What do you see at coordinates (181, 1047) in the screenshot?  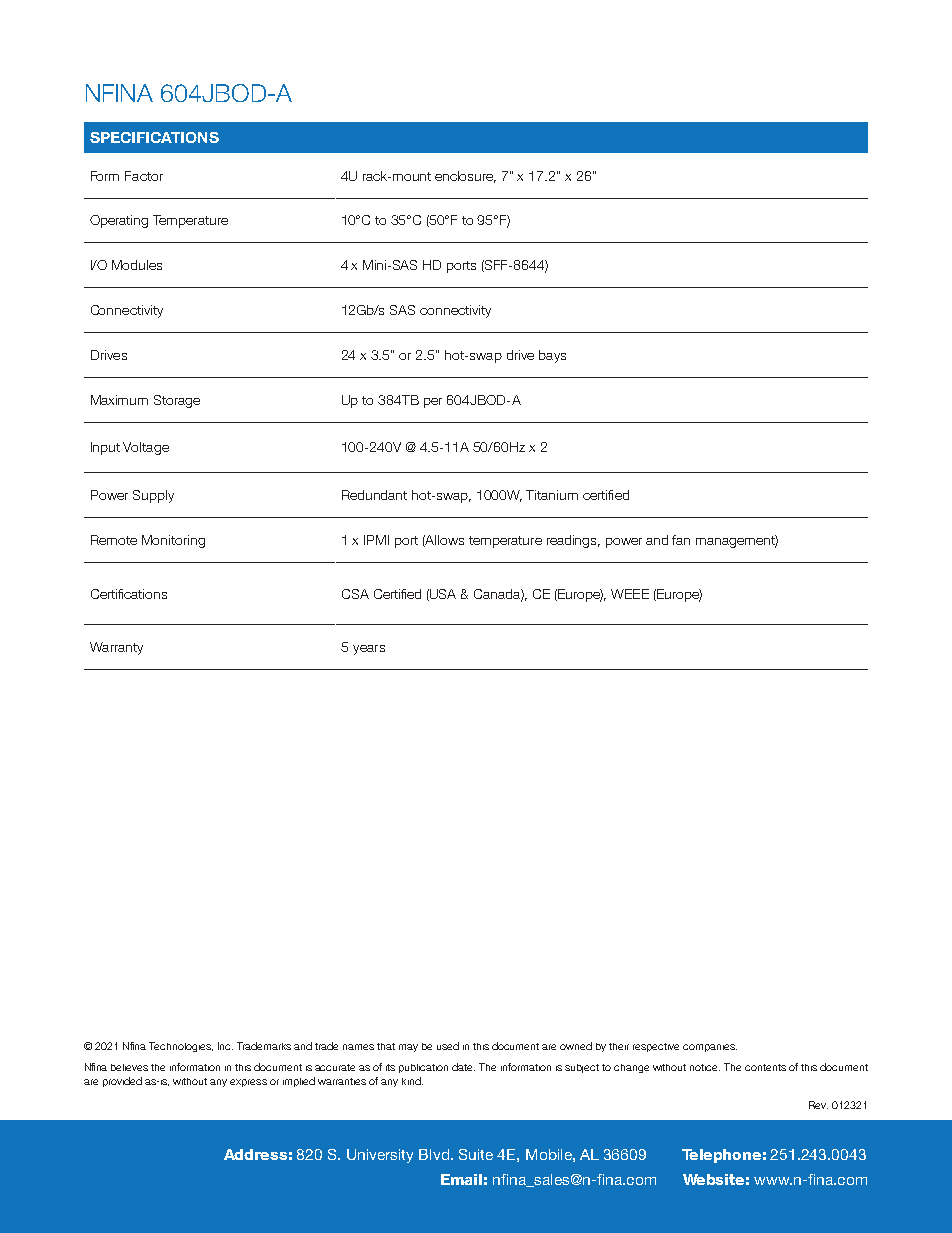 I see `Technologies` at bounding box center [181, 1047].
